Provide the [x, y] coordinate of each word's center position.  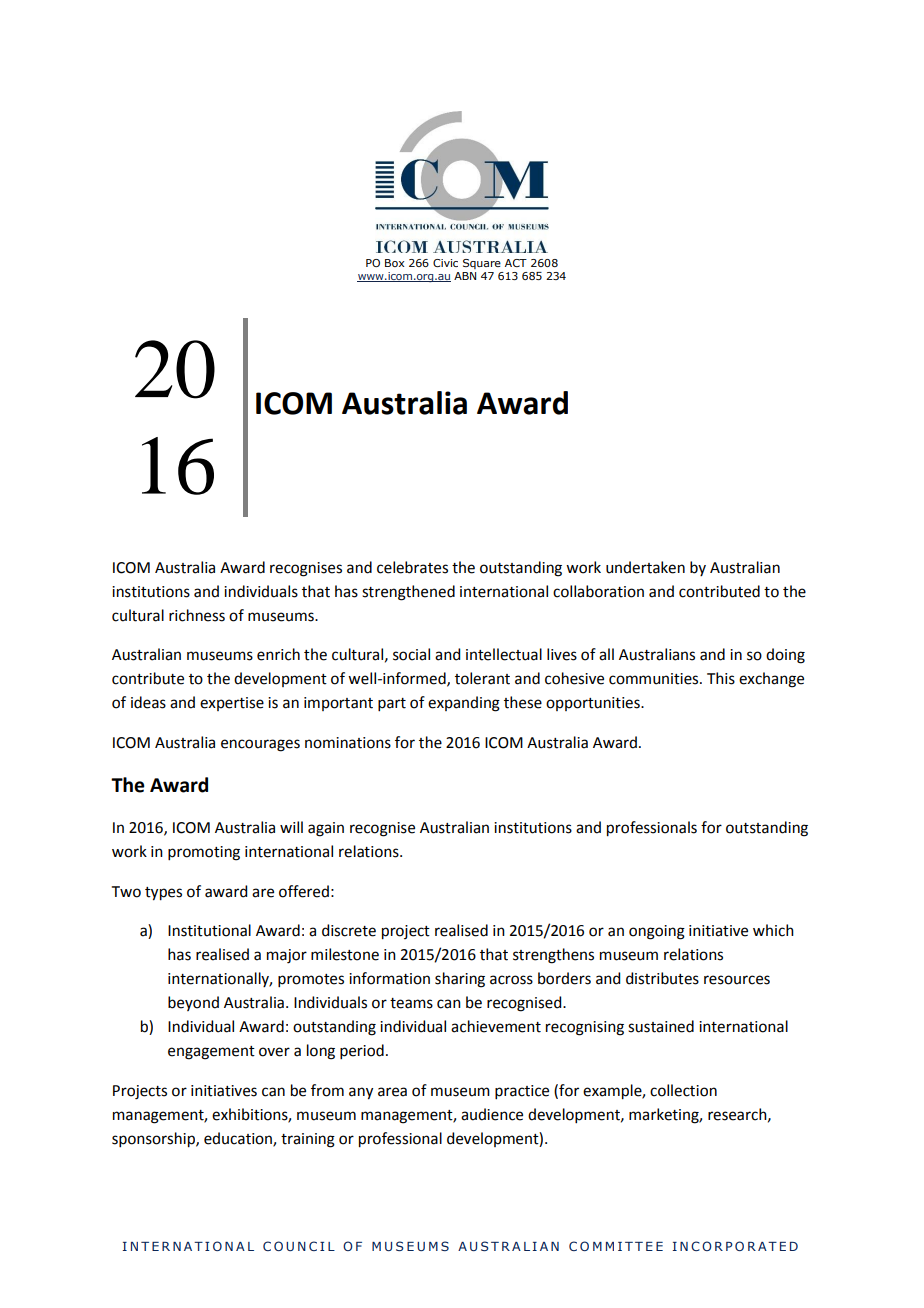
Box [394, 263]
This [721, 678]
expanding [464, 704]
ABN [465, 276]
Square [482, 264]
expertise [232, 704]
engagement [211, 1053]
